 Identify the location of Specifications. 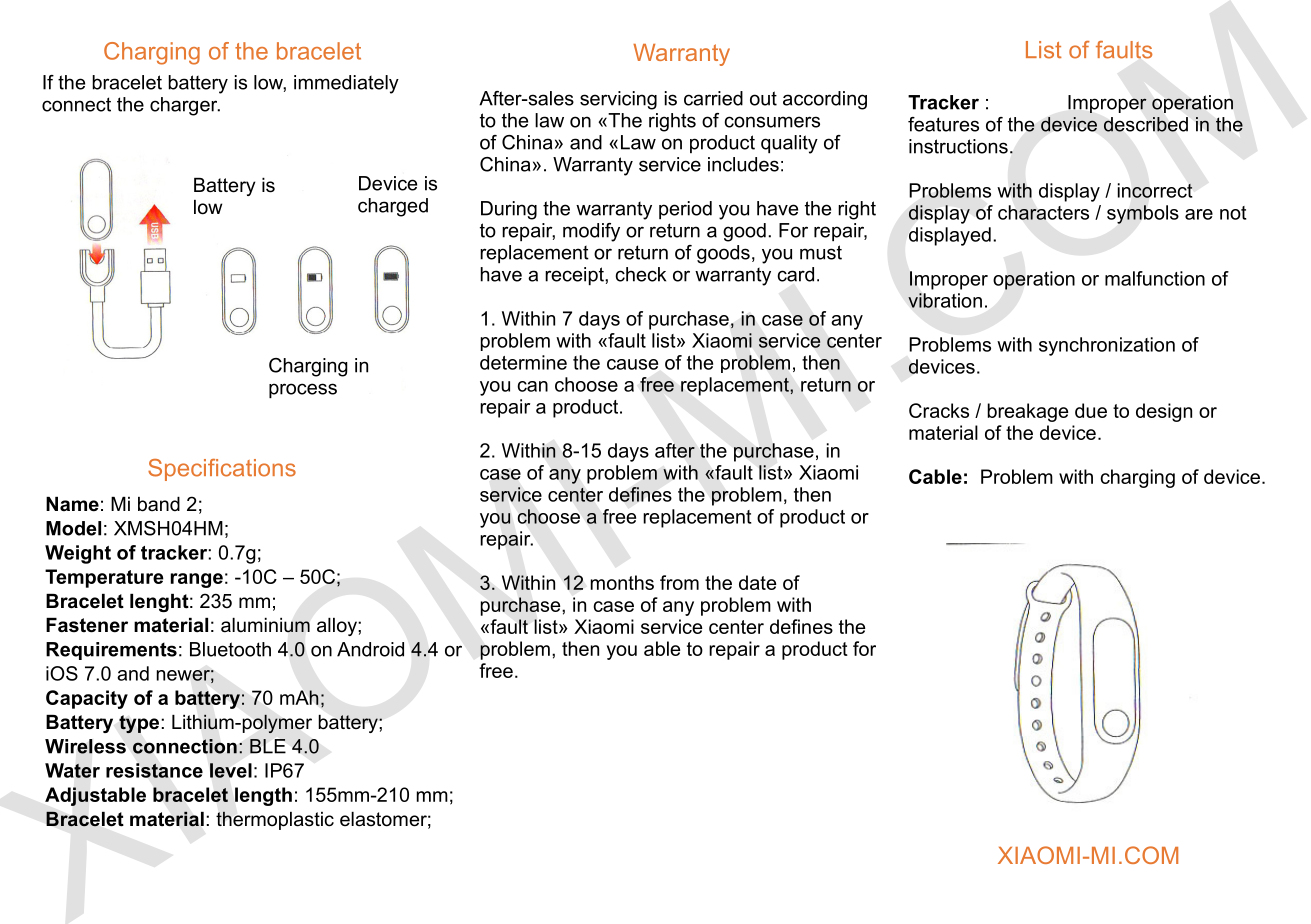
(222, 470).
